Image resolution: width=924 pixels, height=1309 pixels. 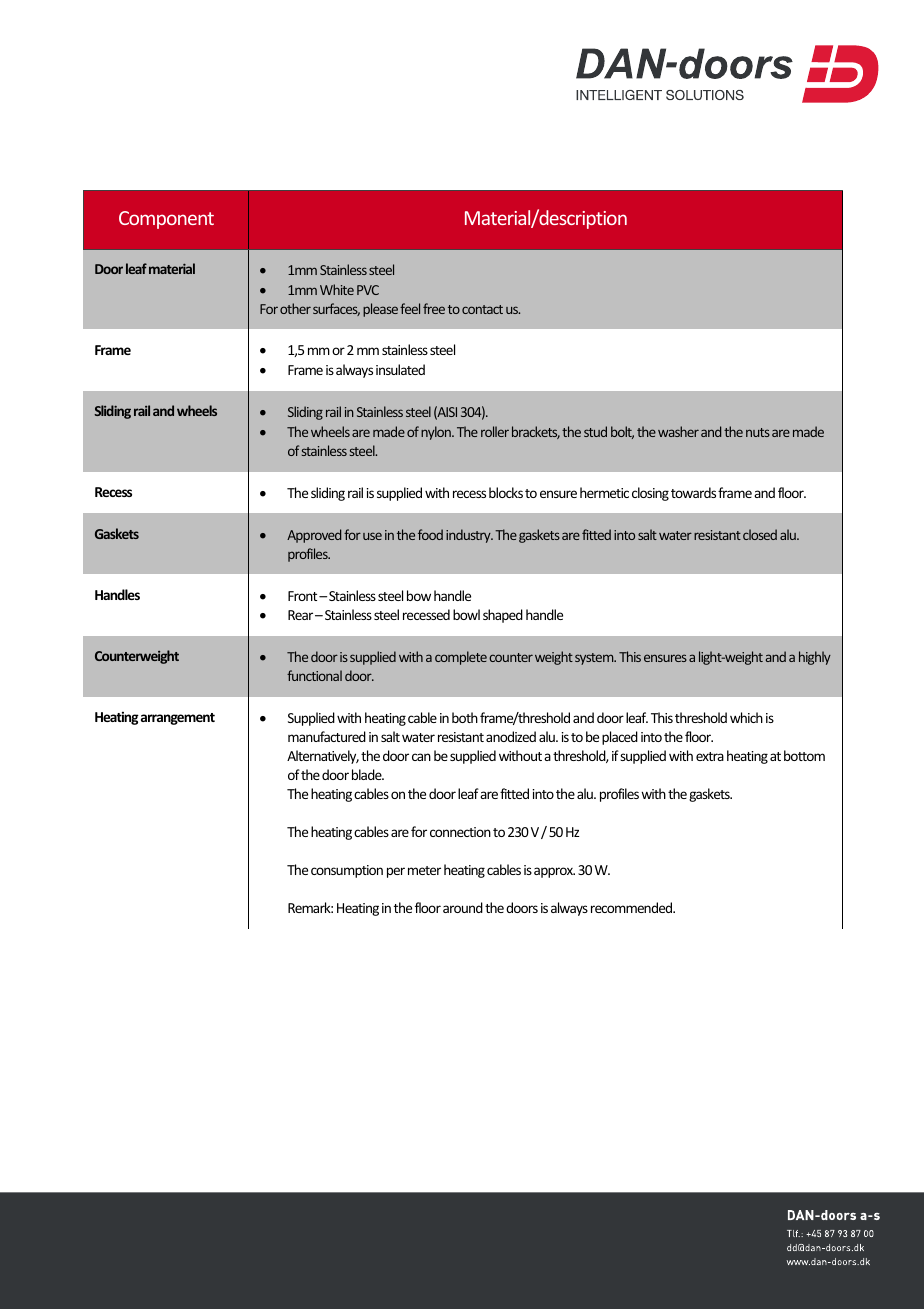 I want to click on Front, so click(x=304, y=596).
